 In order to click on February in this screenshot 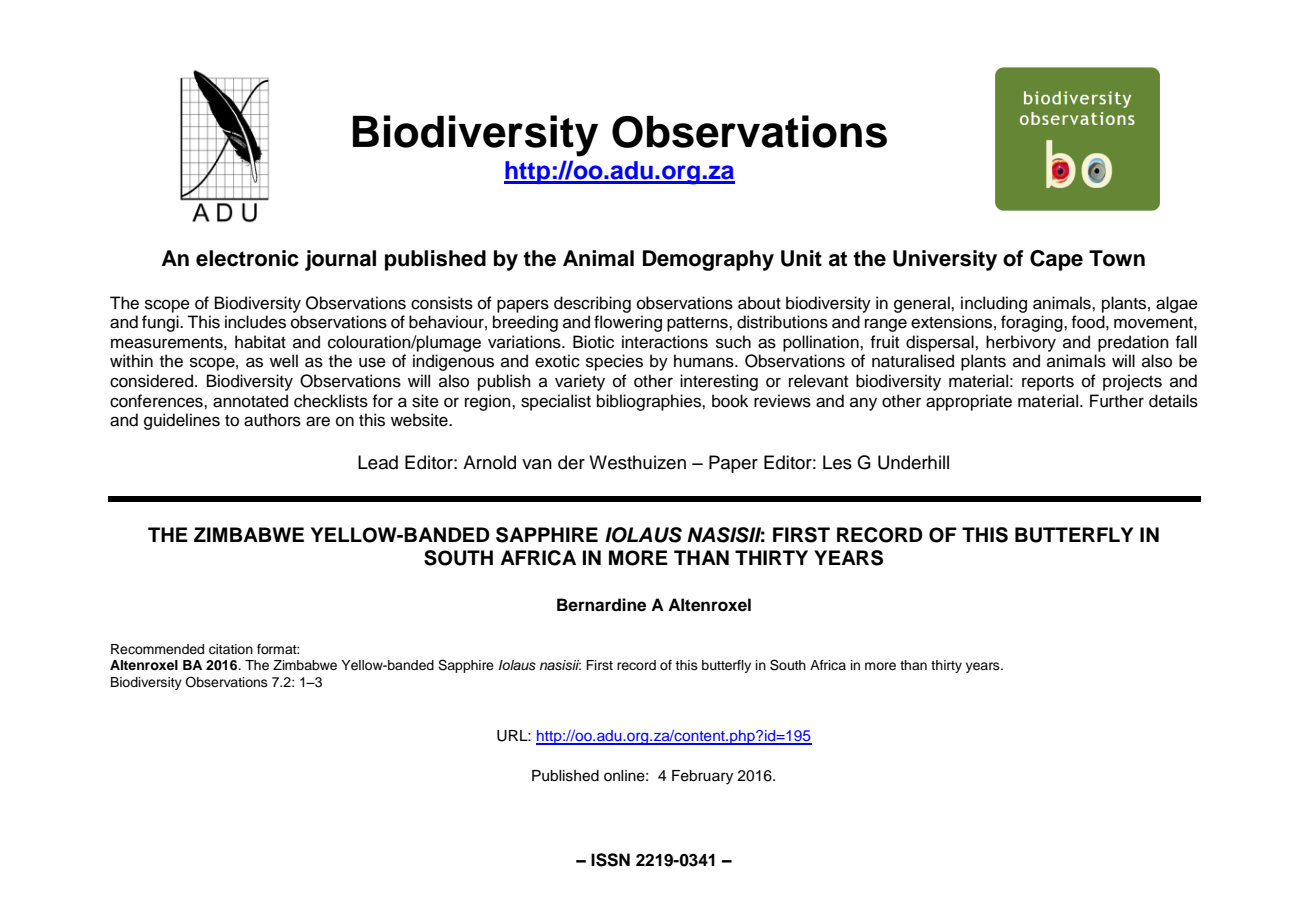, I will do `click(702, 777)`.
